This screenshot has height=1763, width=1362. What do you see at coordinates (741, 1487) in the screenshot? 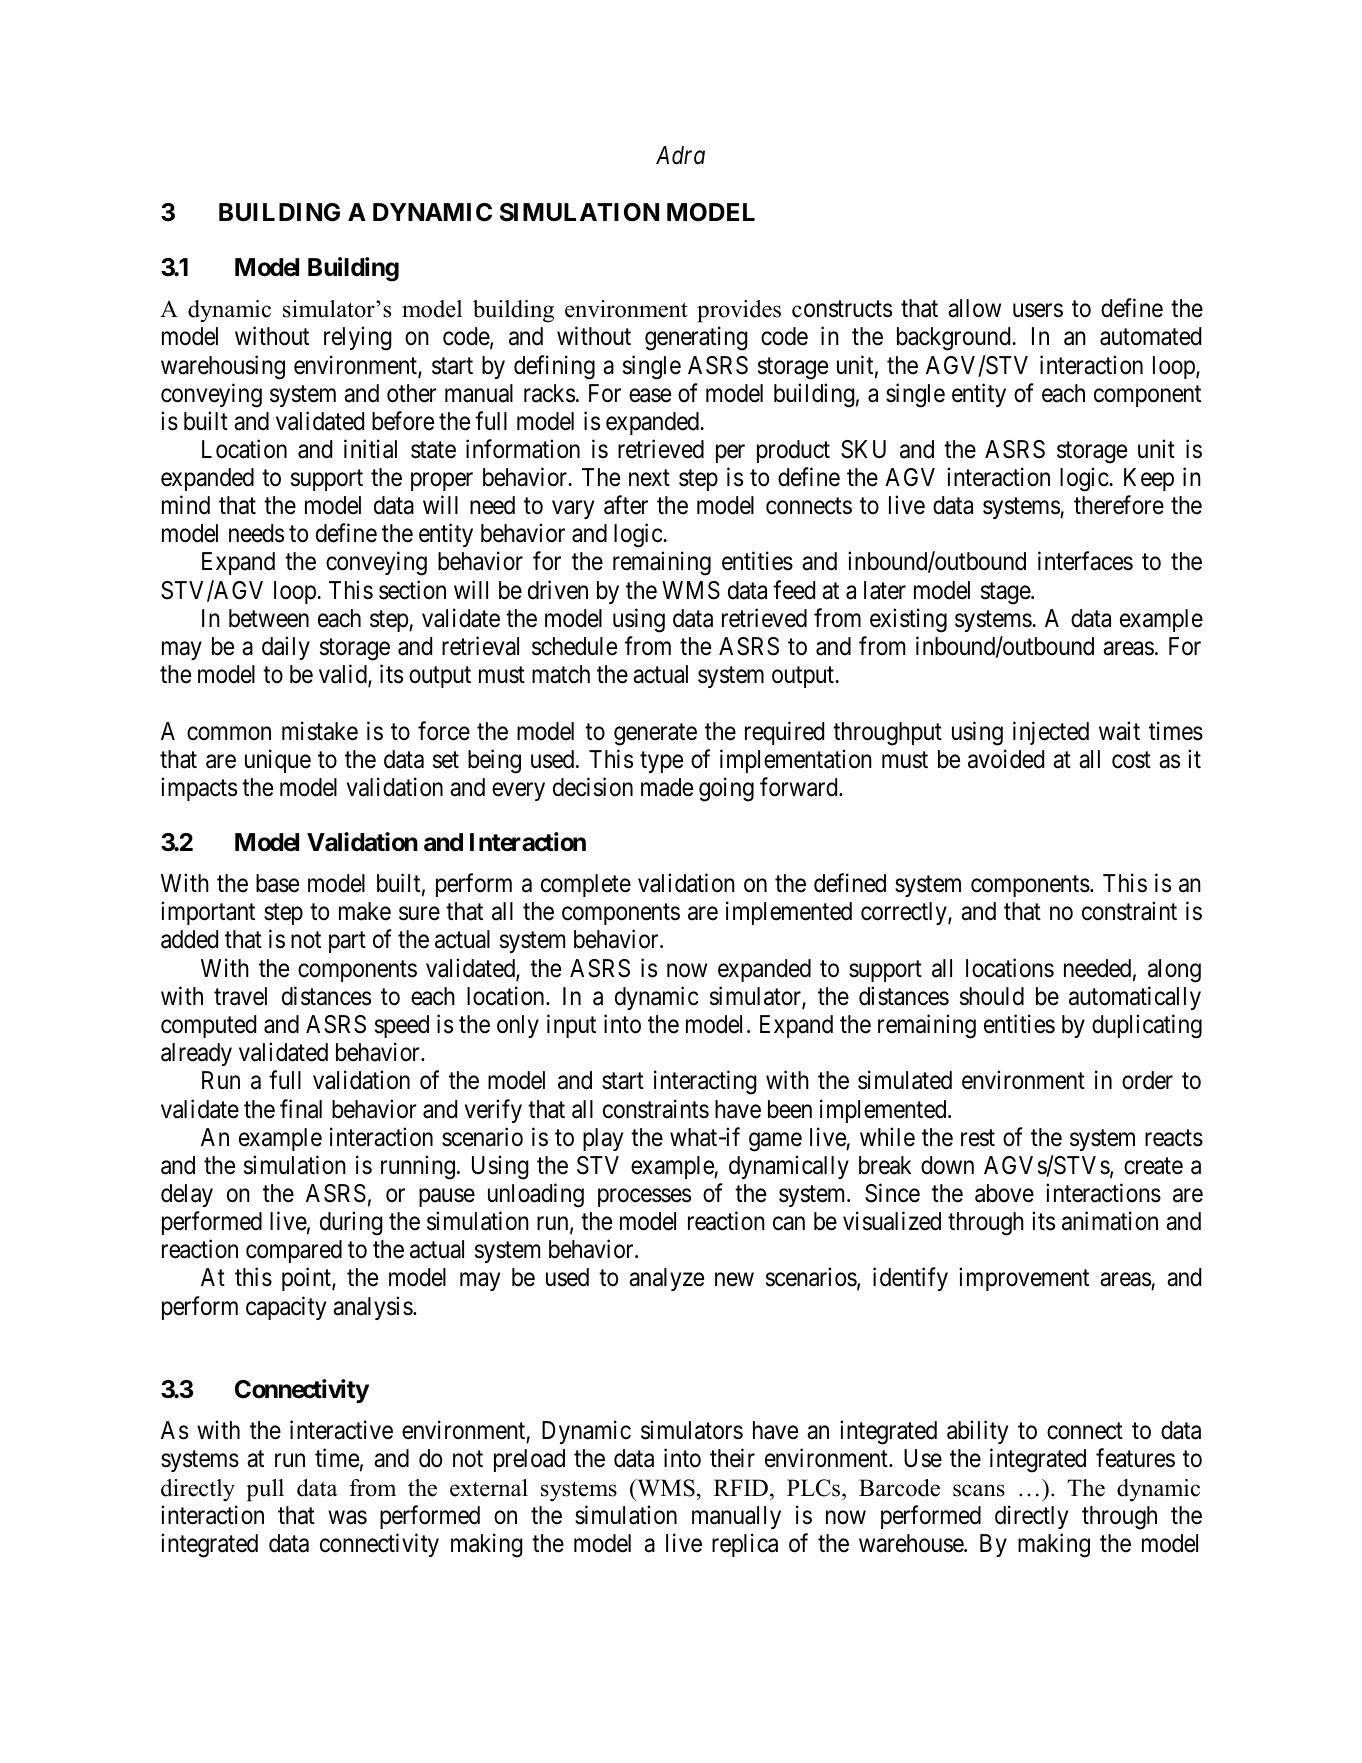
I see `RFID` at bounding box center [741, 1487].
